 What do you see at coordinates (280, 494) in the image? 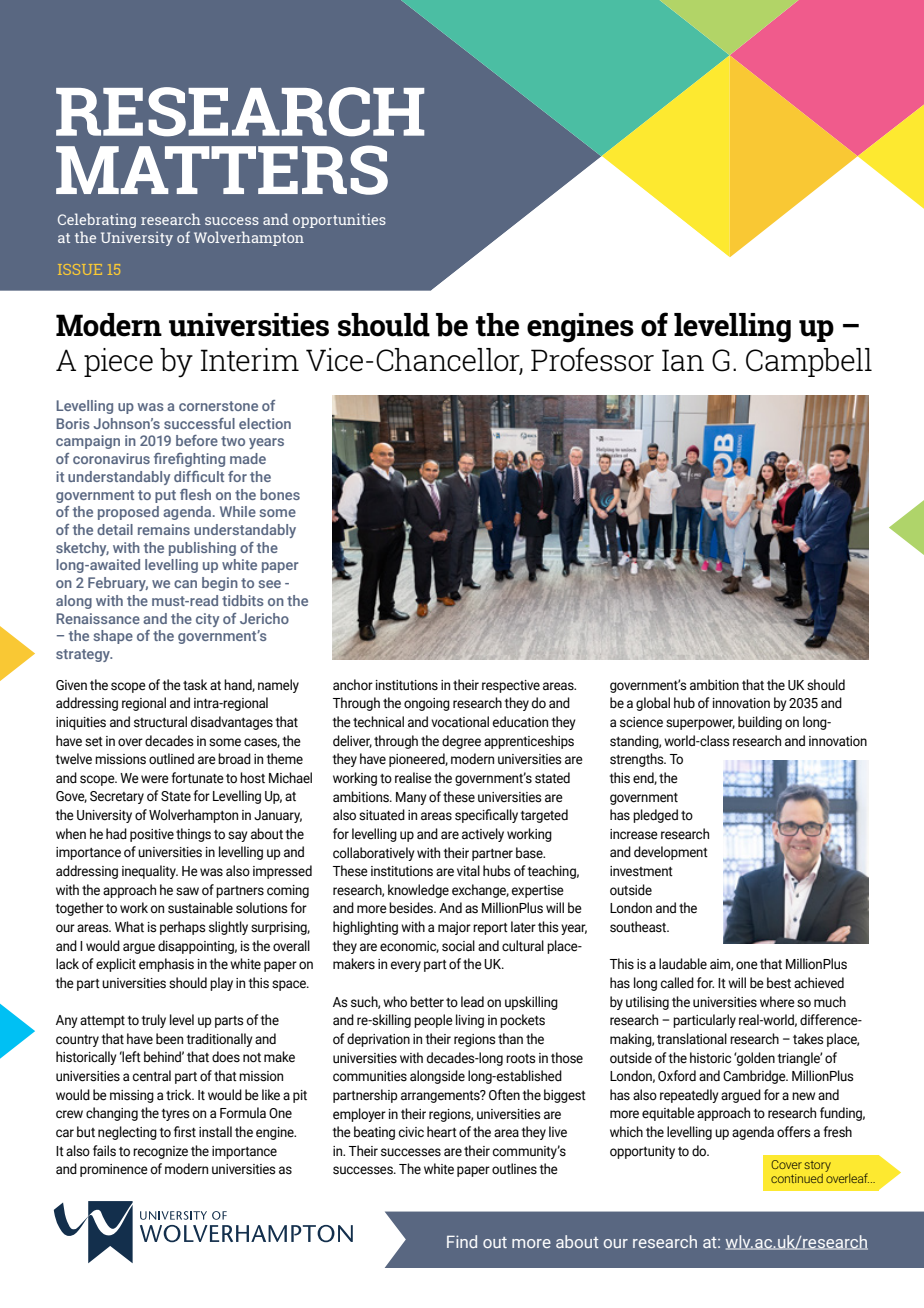
I see `bones` at bounding box center [280, 494].
